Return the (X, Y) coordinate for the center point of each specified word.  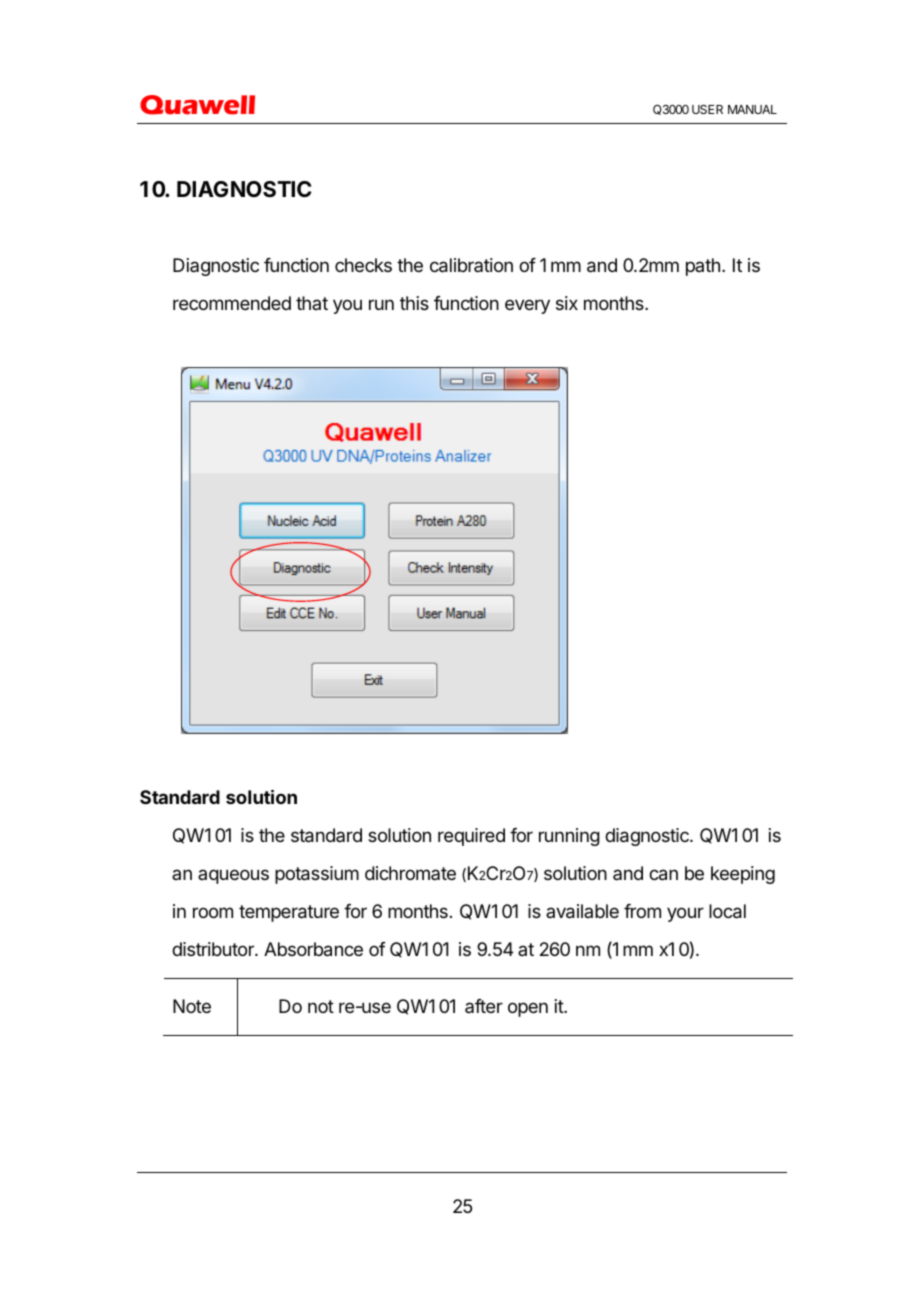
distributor (214, 949)
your (685, 914)
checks (363, 265)
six (567, 303)
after (484, 1006)
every (527, 306)
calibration (471, 265)
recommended (232, 303)
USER (707, 109)
